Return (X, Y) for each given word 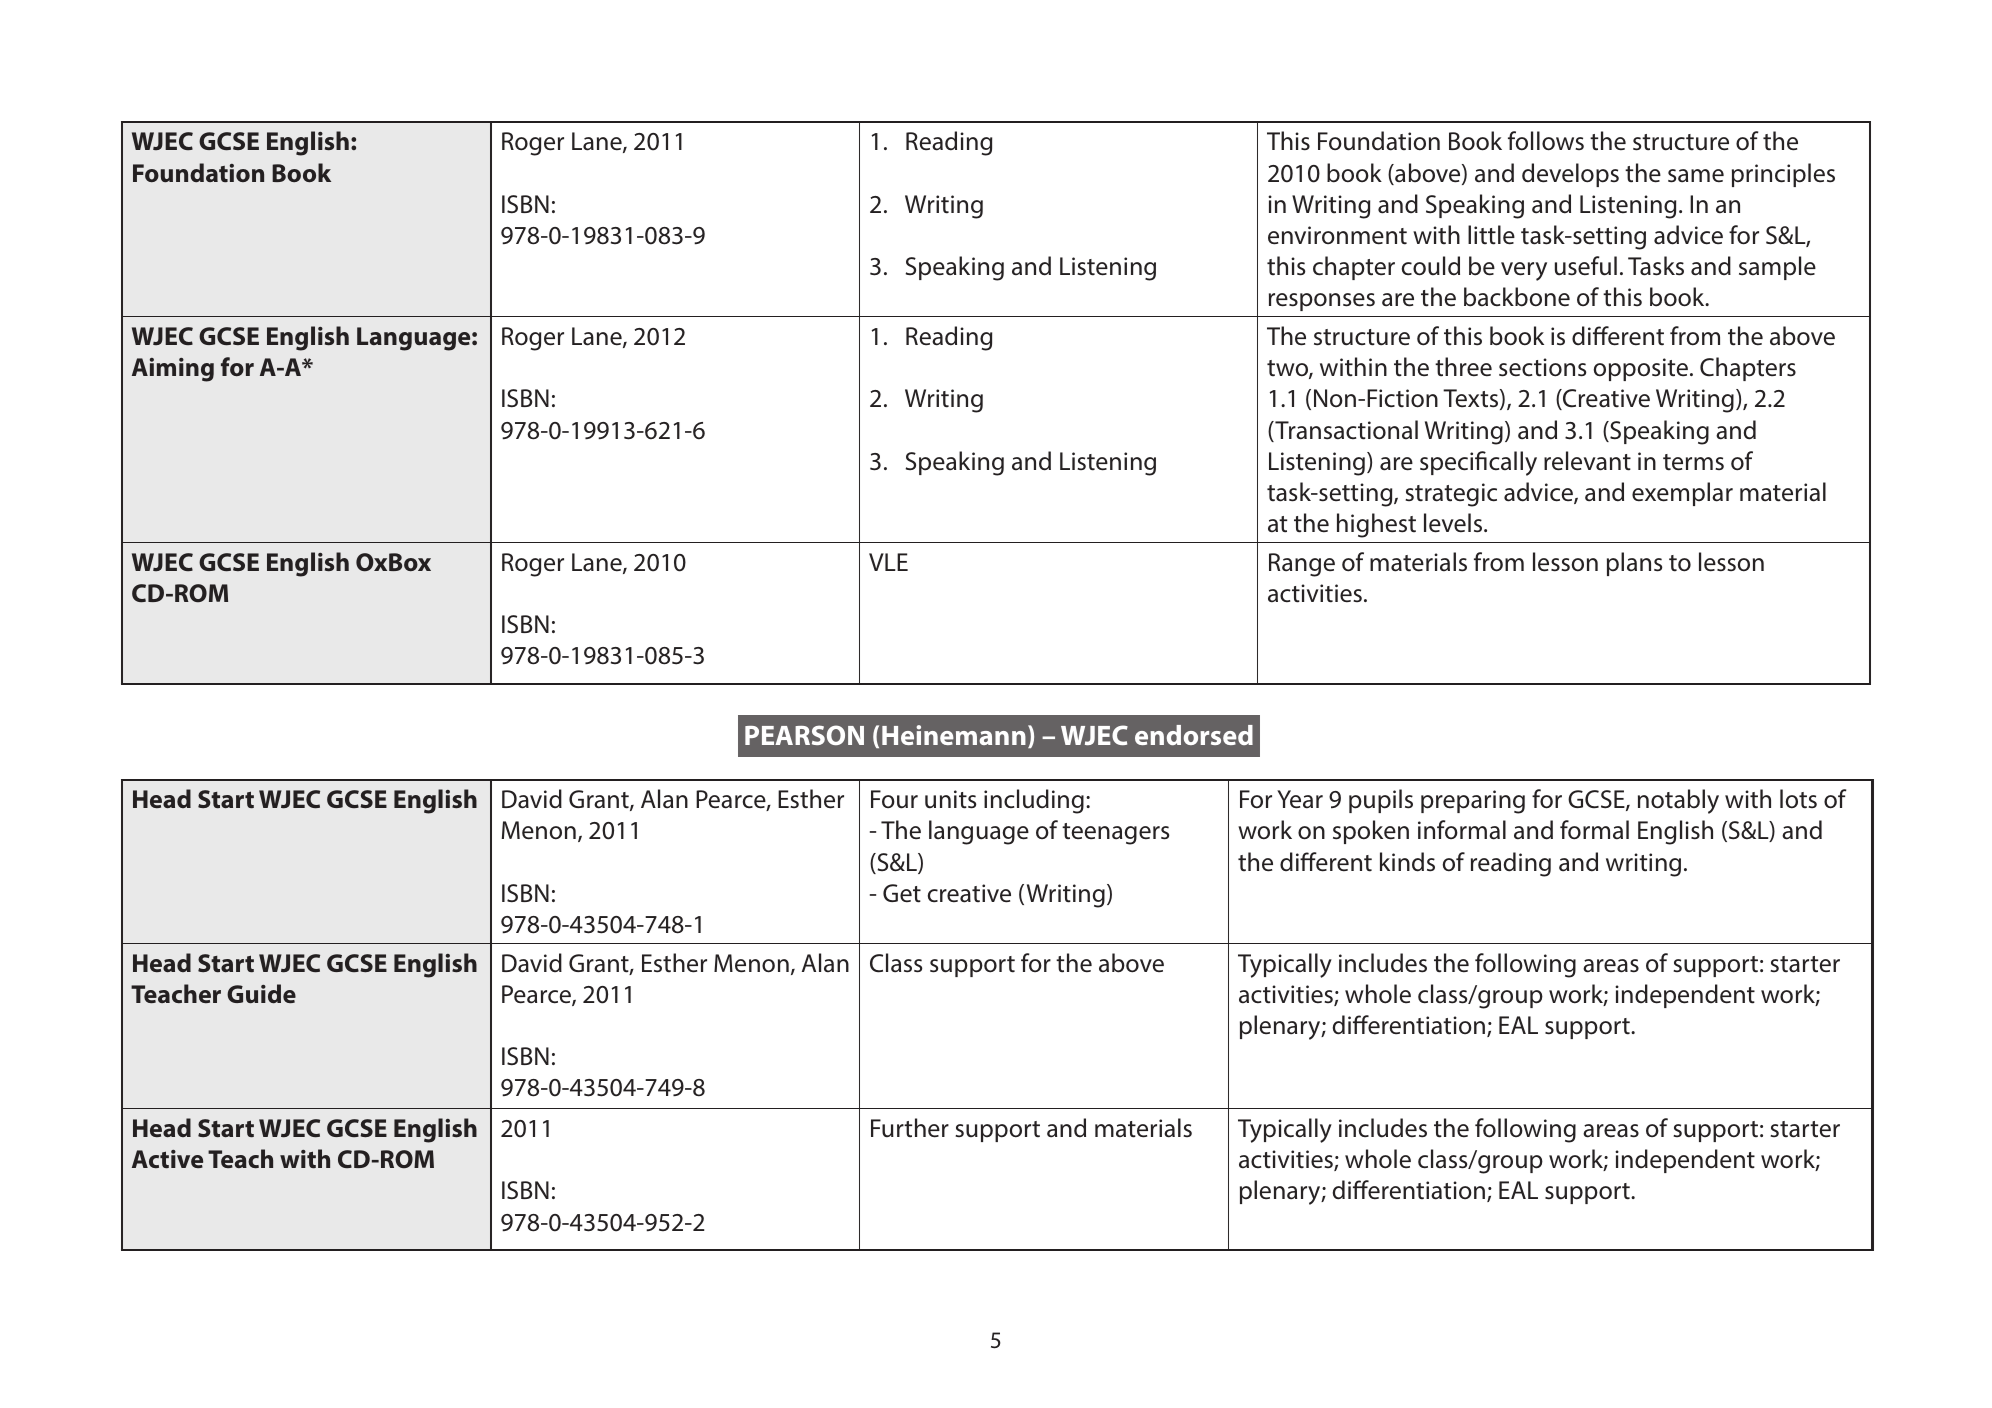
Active (167, 1159)
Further (910, 1128)
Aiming (173, 370)
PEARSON (804, 735)
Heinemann (954, 735)
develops (1570, 175)
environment (1337, 235)
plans (1634, 564)
